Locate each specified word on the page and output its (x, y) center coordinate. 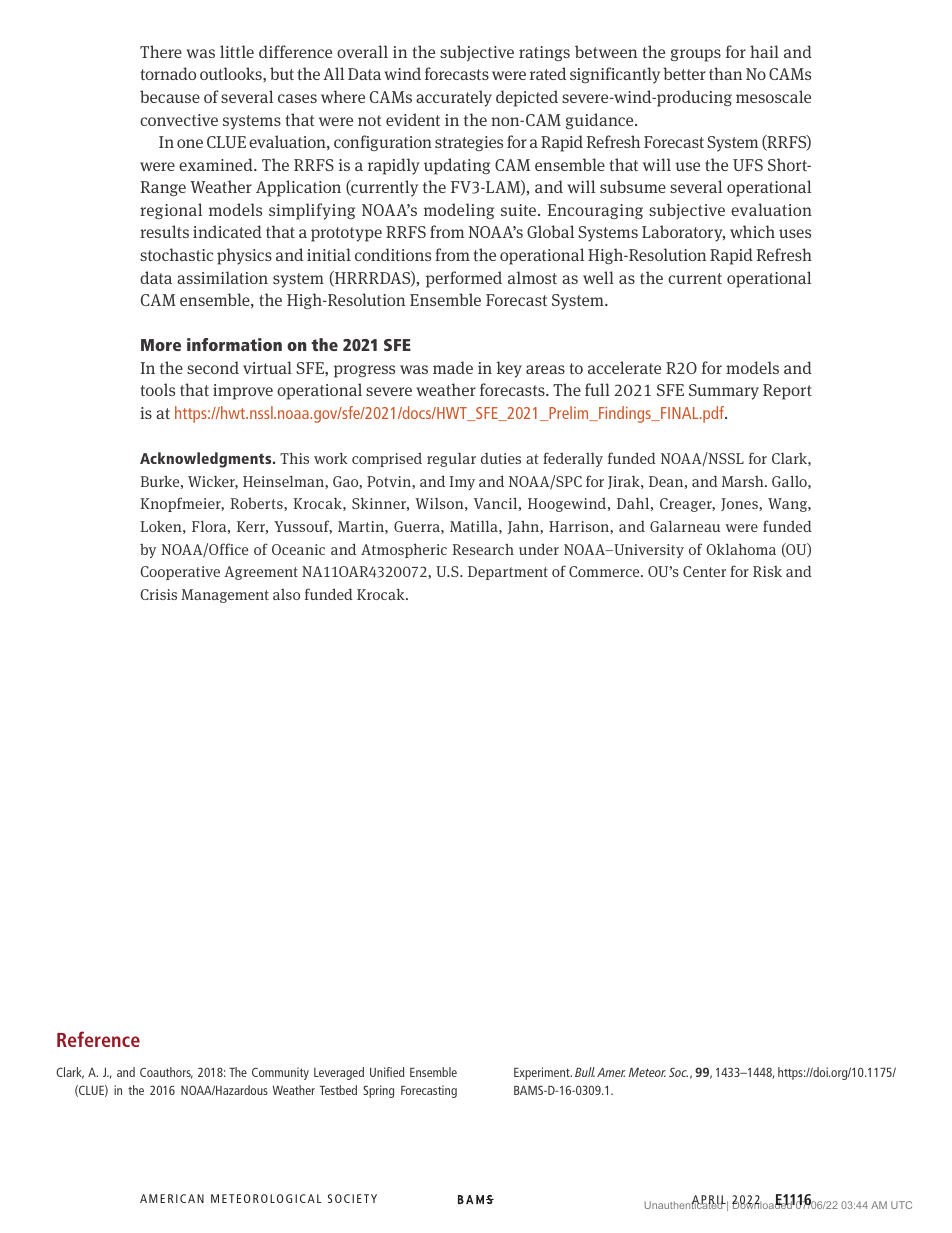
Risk (767, 571)
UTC (901, 1205)
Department (508, 573)
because (170, 96)
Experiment (543, 1073)
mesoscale (773, 96)
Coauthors (166, 1073)
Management (225, 596)
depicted (527, 98)
